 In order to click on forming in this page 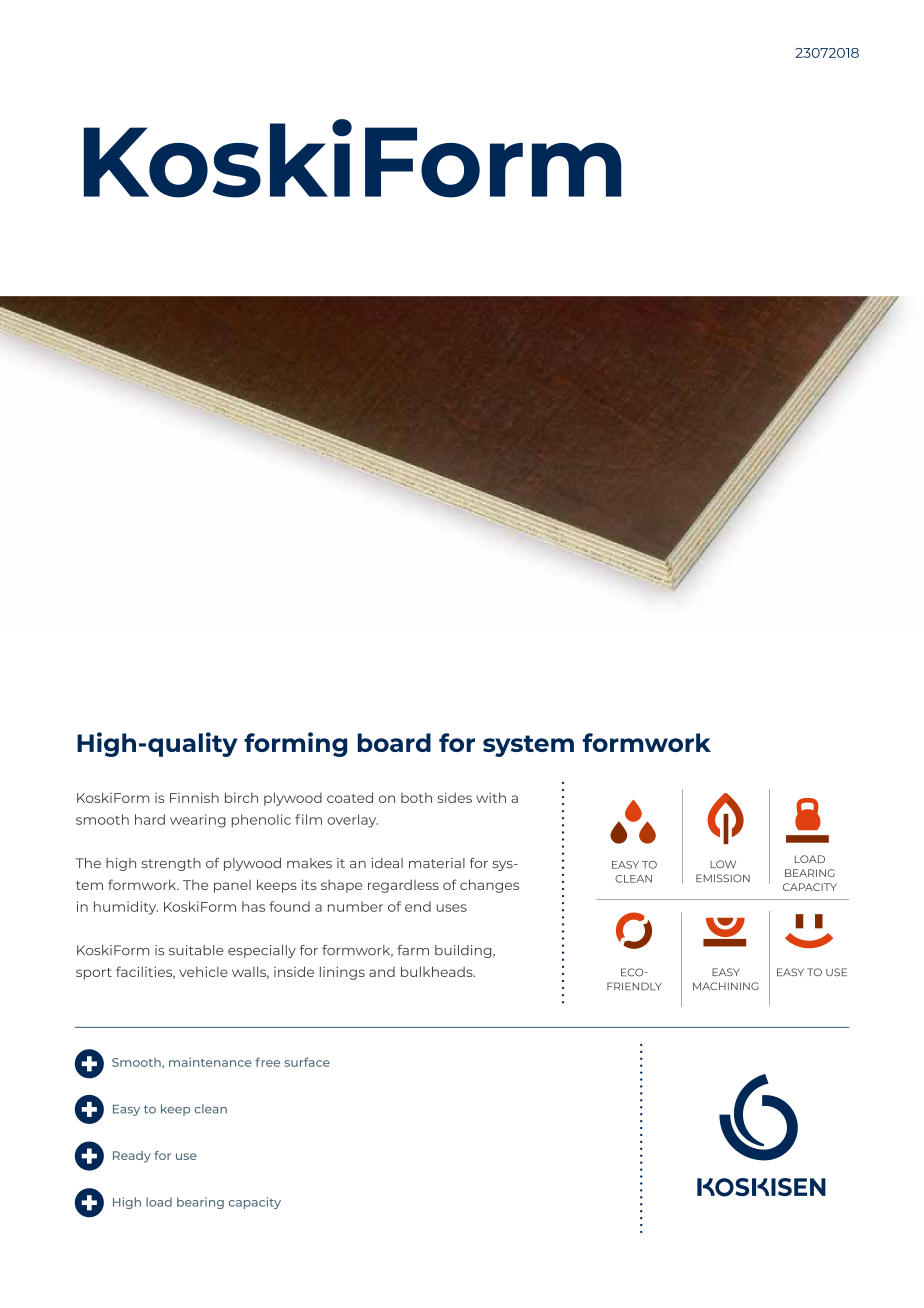, I will do `click(295, 744)`.
